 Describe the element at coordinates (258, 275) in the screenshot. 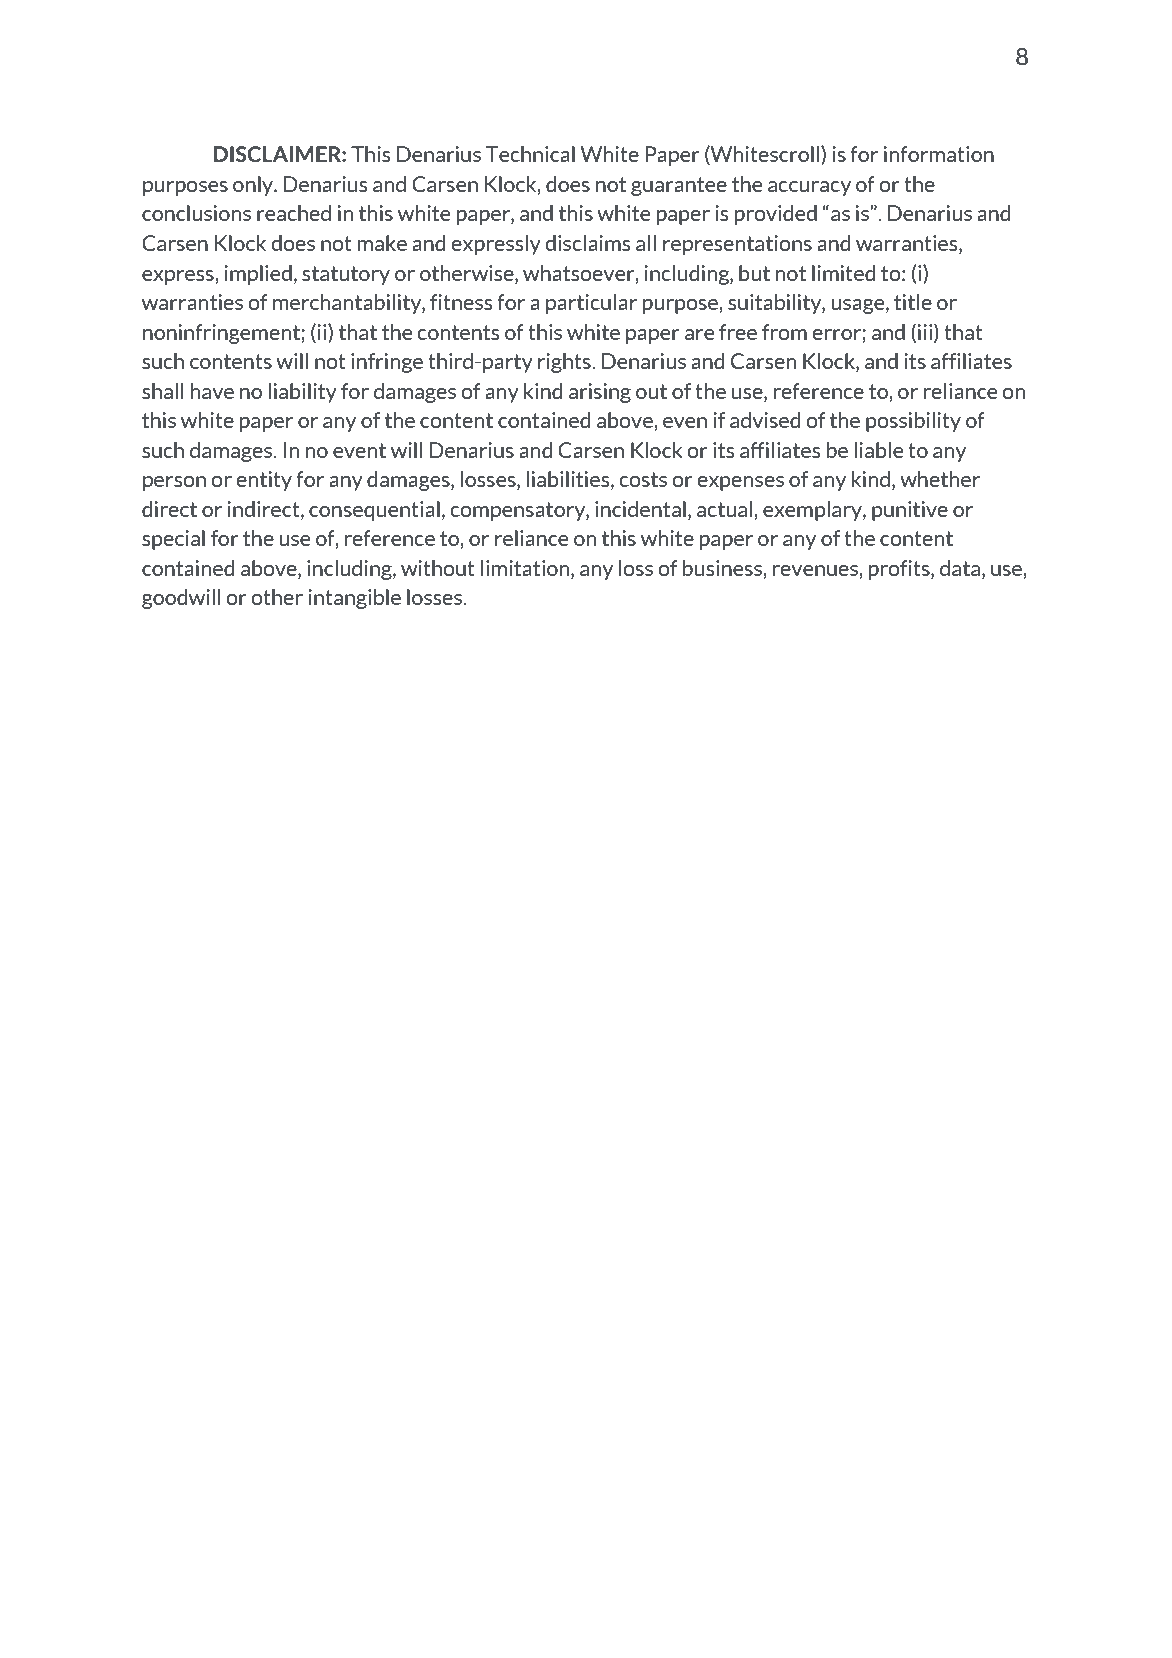

I see `implied` at that location.
